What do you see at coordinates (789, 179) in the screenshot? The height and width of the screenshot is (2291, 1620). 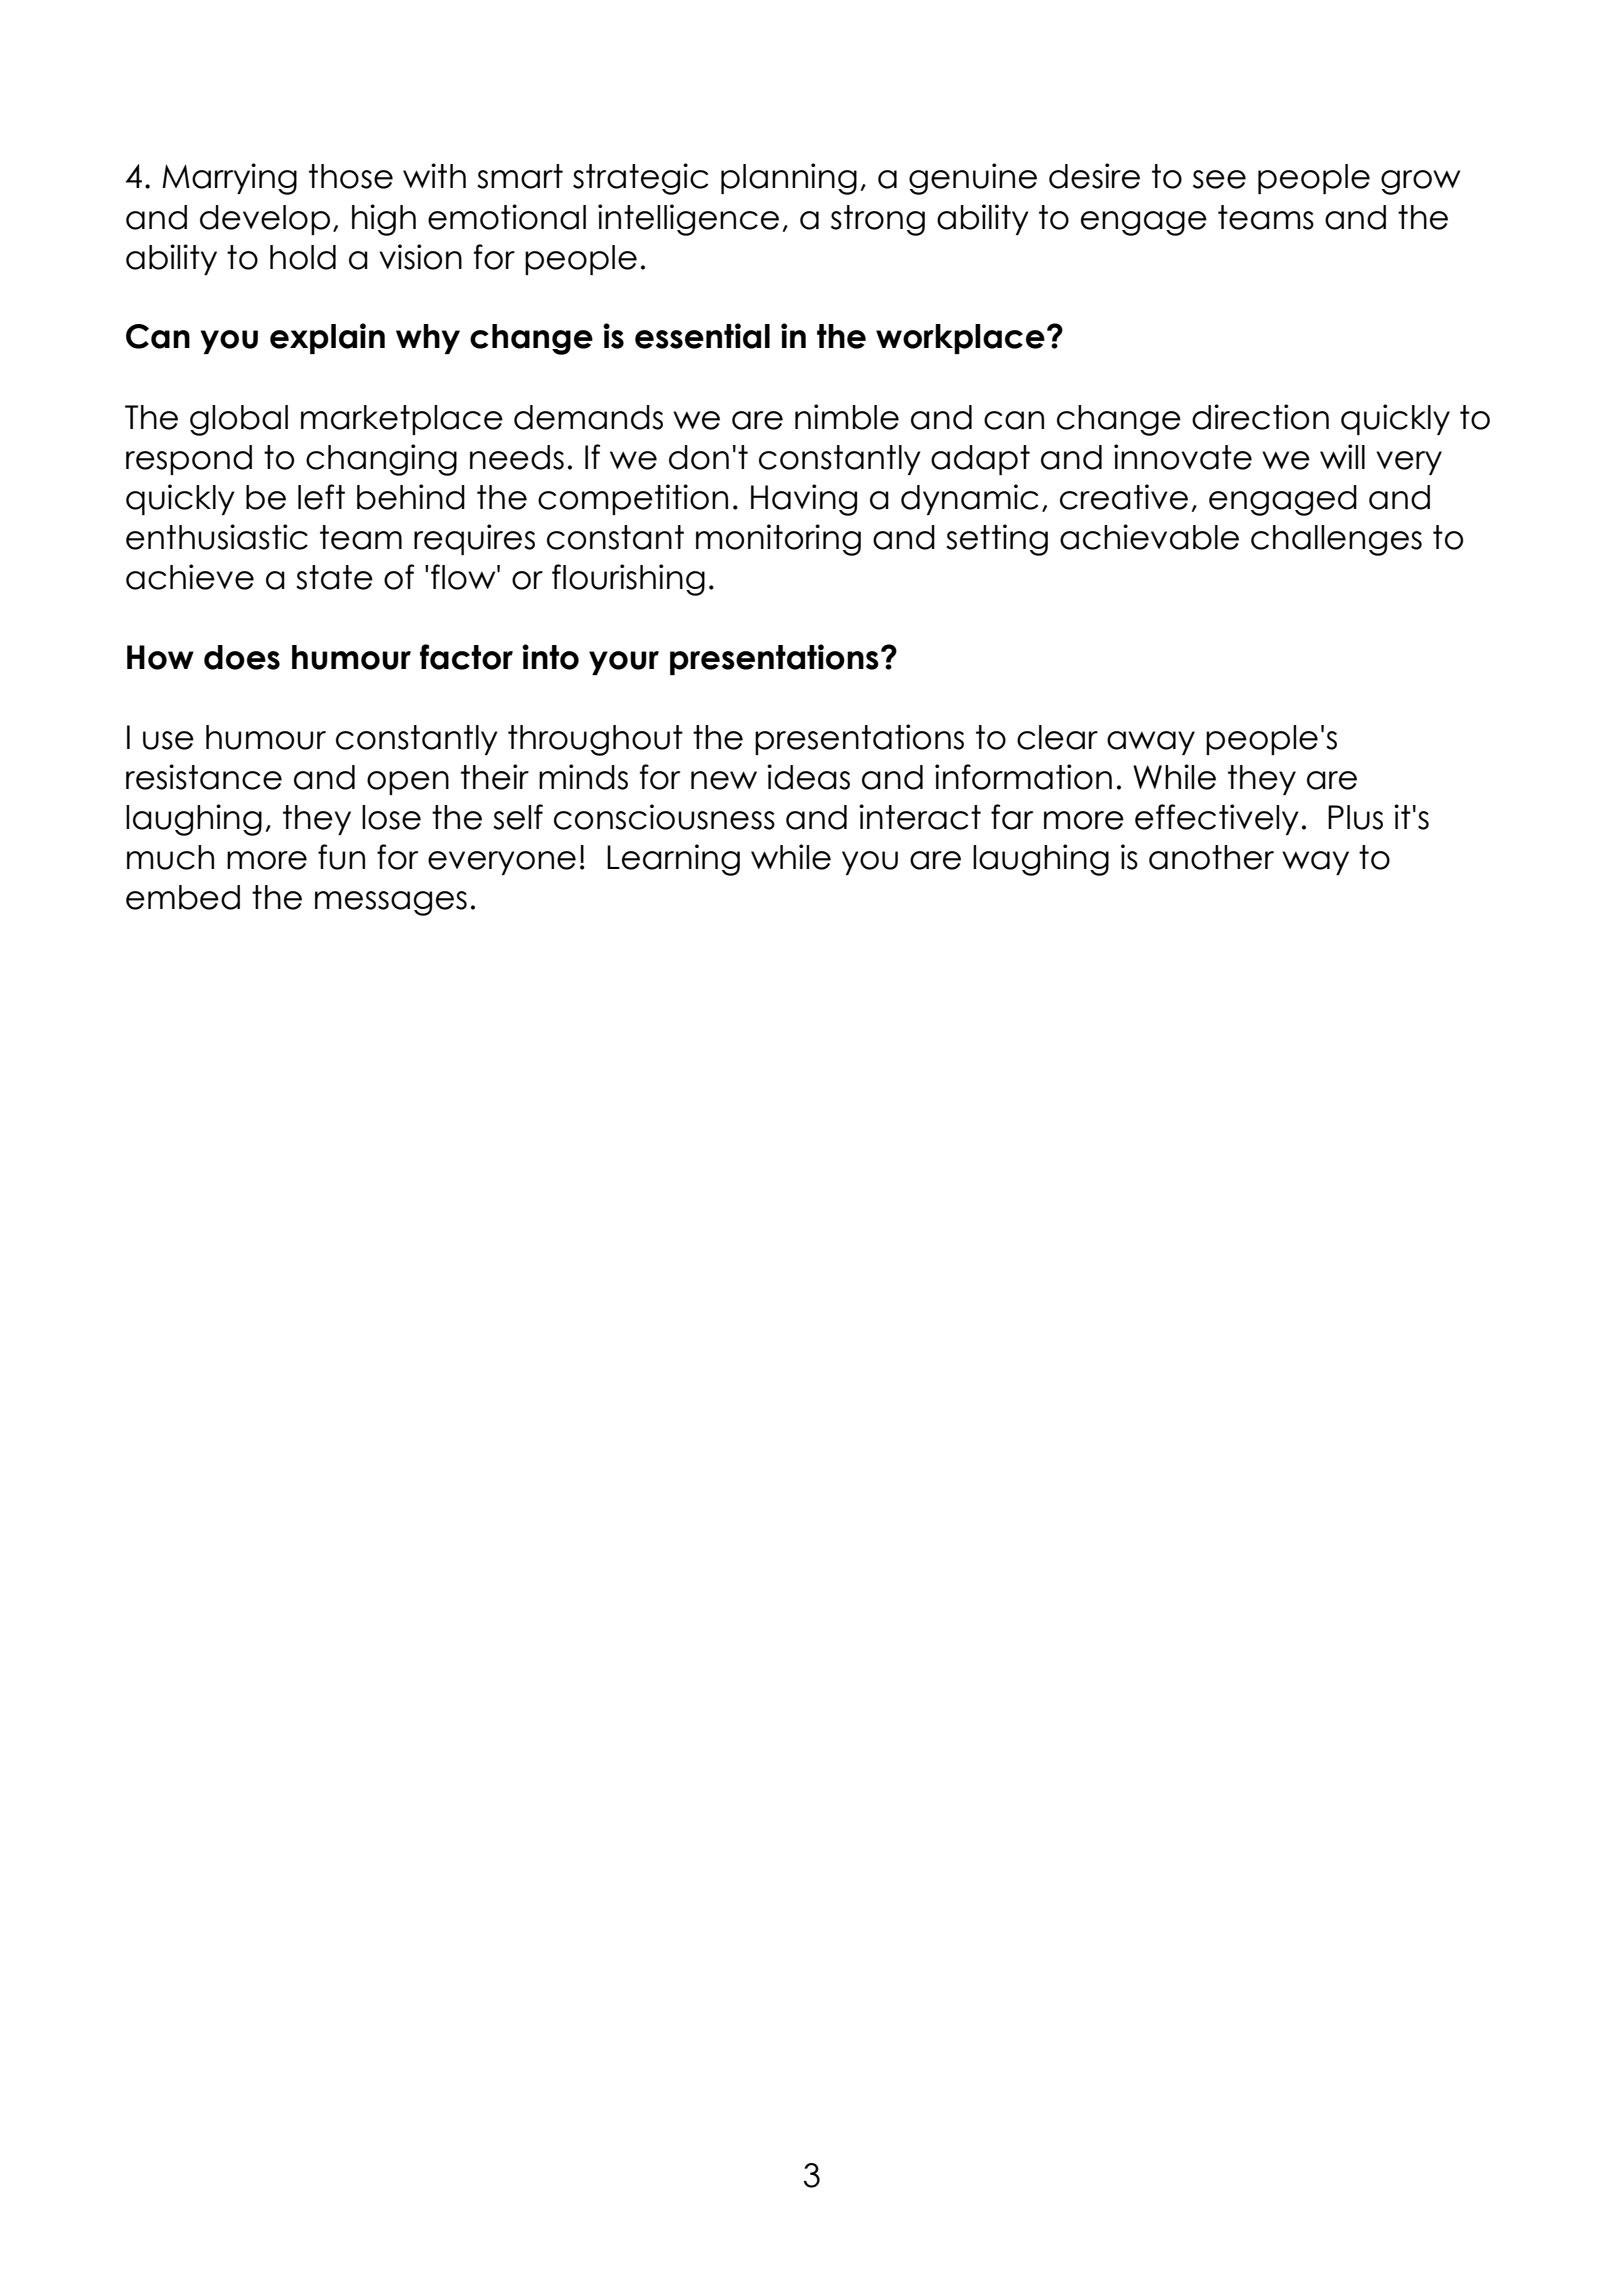 I see `planning` at bounding box center [789, 179].
